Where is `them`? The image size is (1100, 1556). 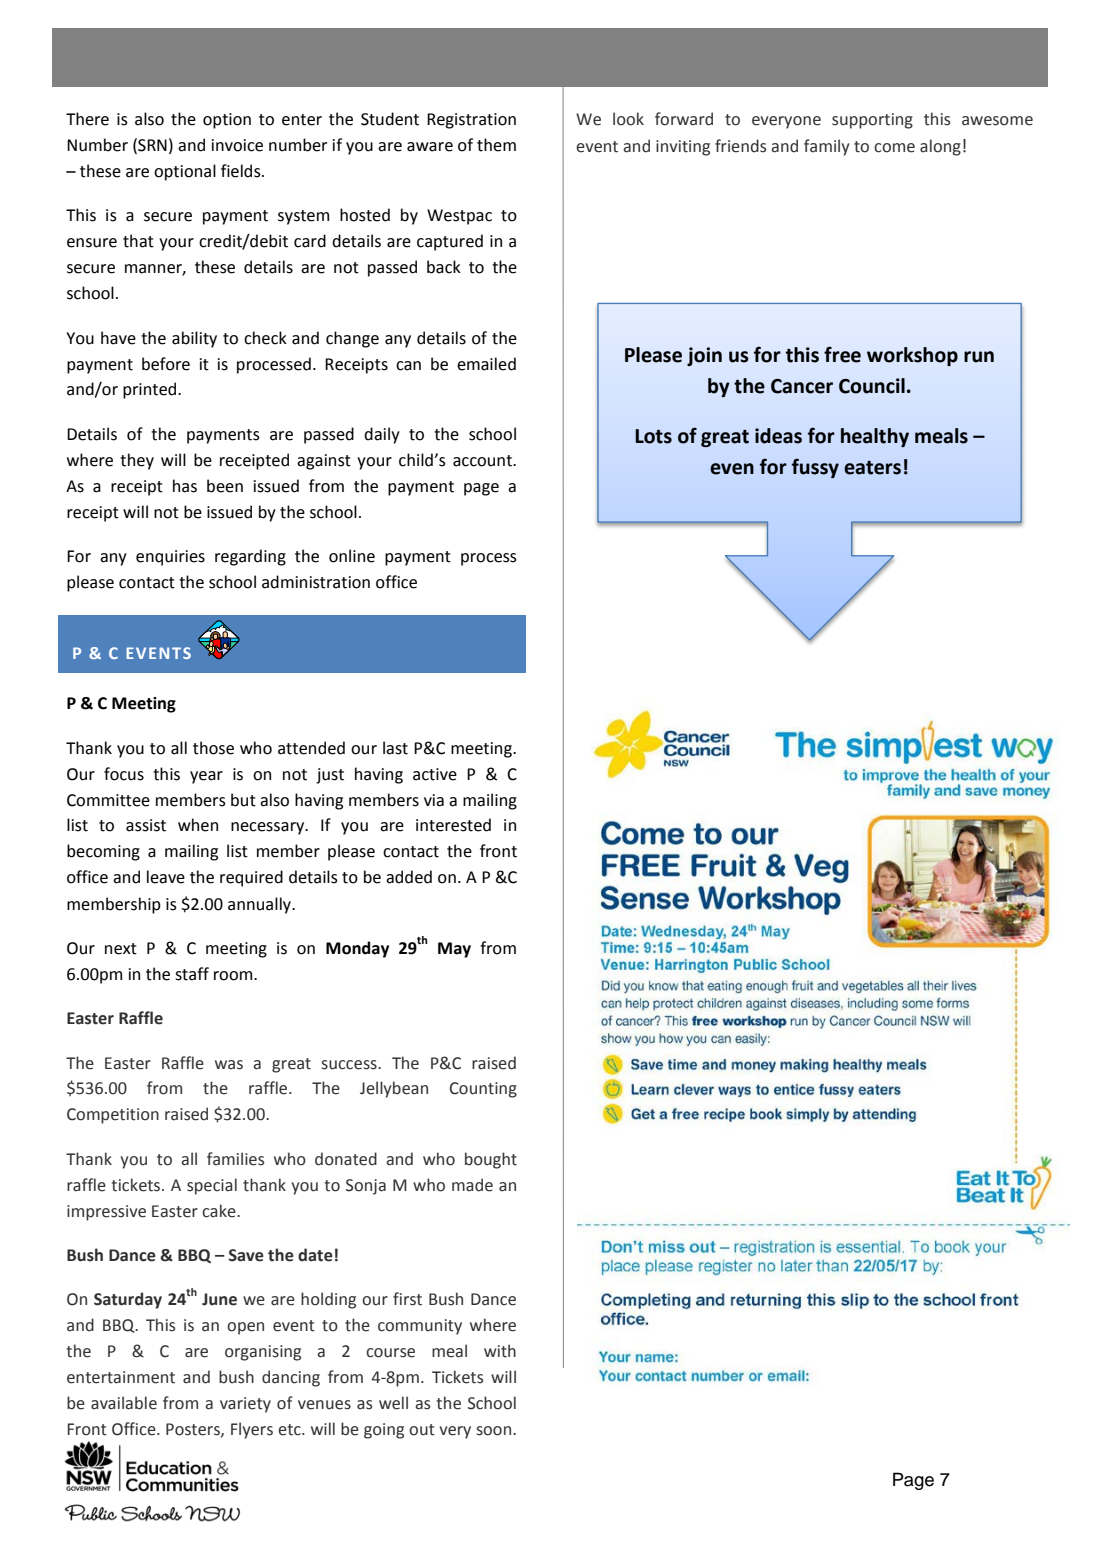
them is located at coordinates (496, 145).
